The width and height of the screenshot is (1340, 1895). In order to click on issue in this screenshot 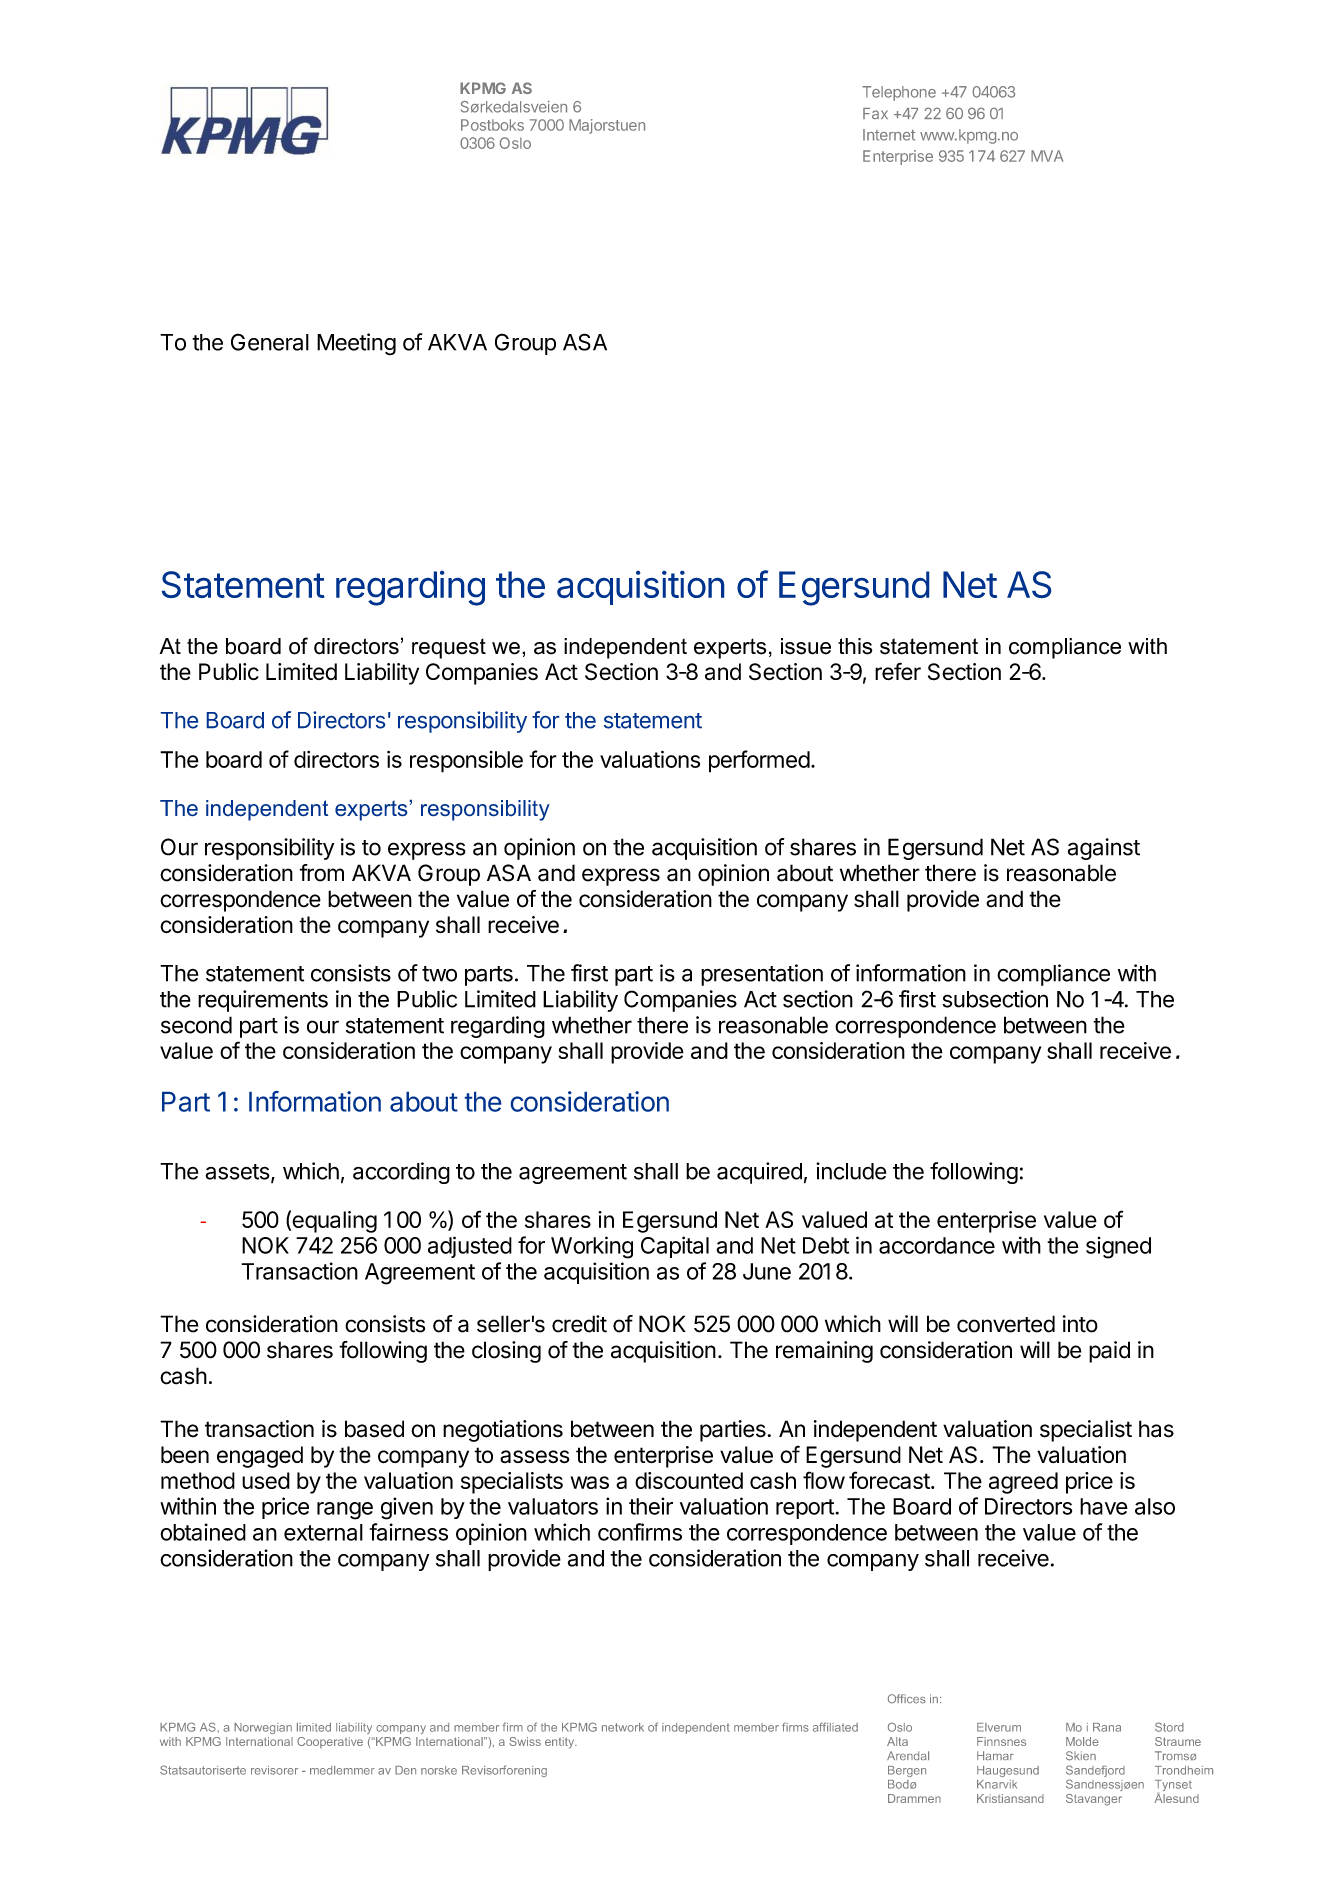, I will do `click(806, 646)`.
